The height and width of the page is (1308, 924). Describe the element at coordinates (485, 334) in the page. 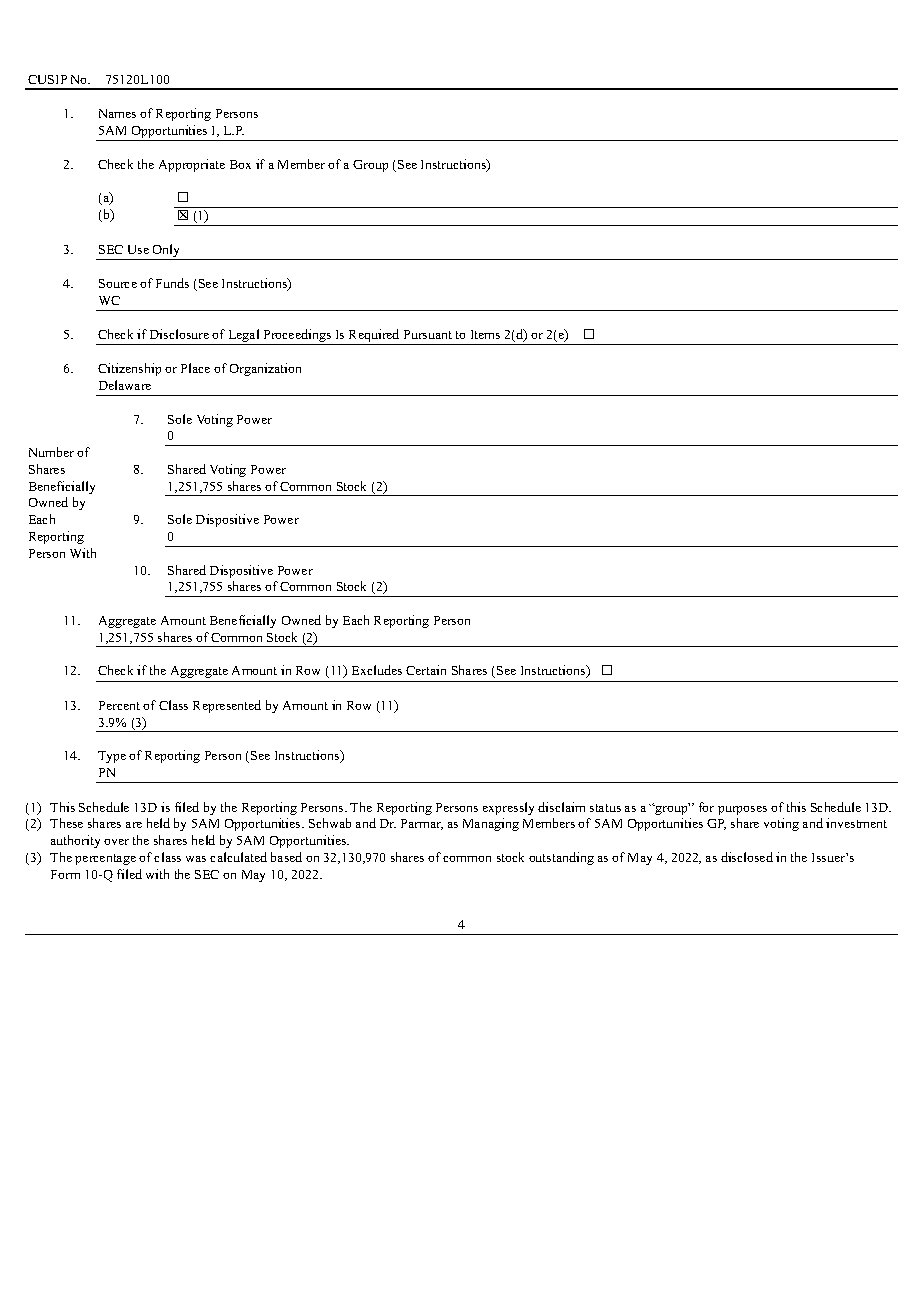

I see `Items` at that location.
